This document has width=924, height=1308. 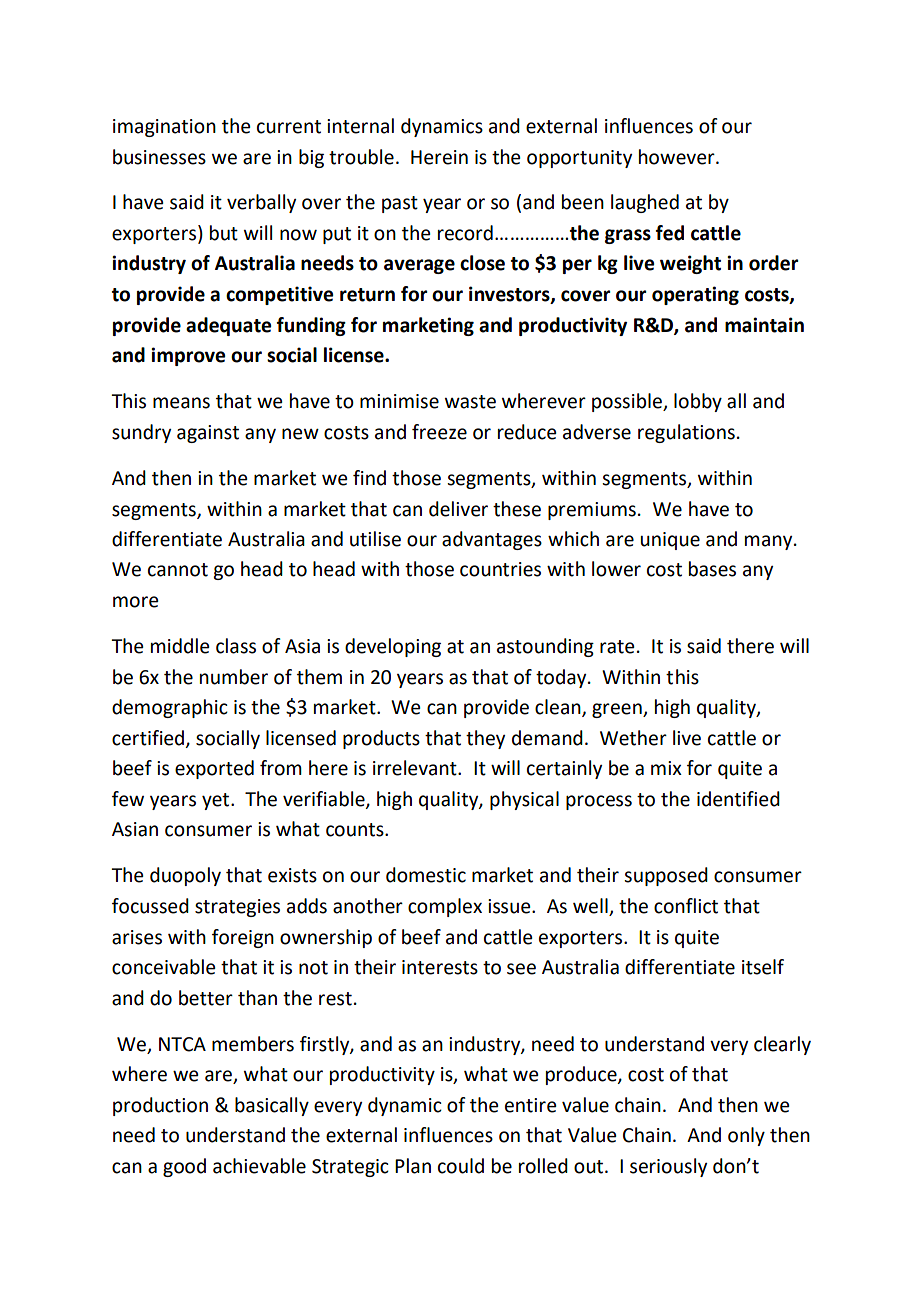 What do you see at coordinates (746, 1136) in the document?
I see `only` at bounding box center [746, 1136].
